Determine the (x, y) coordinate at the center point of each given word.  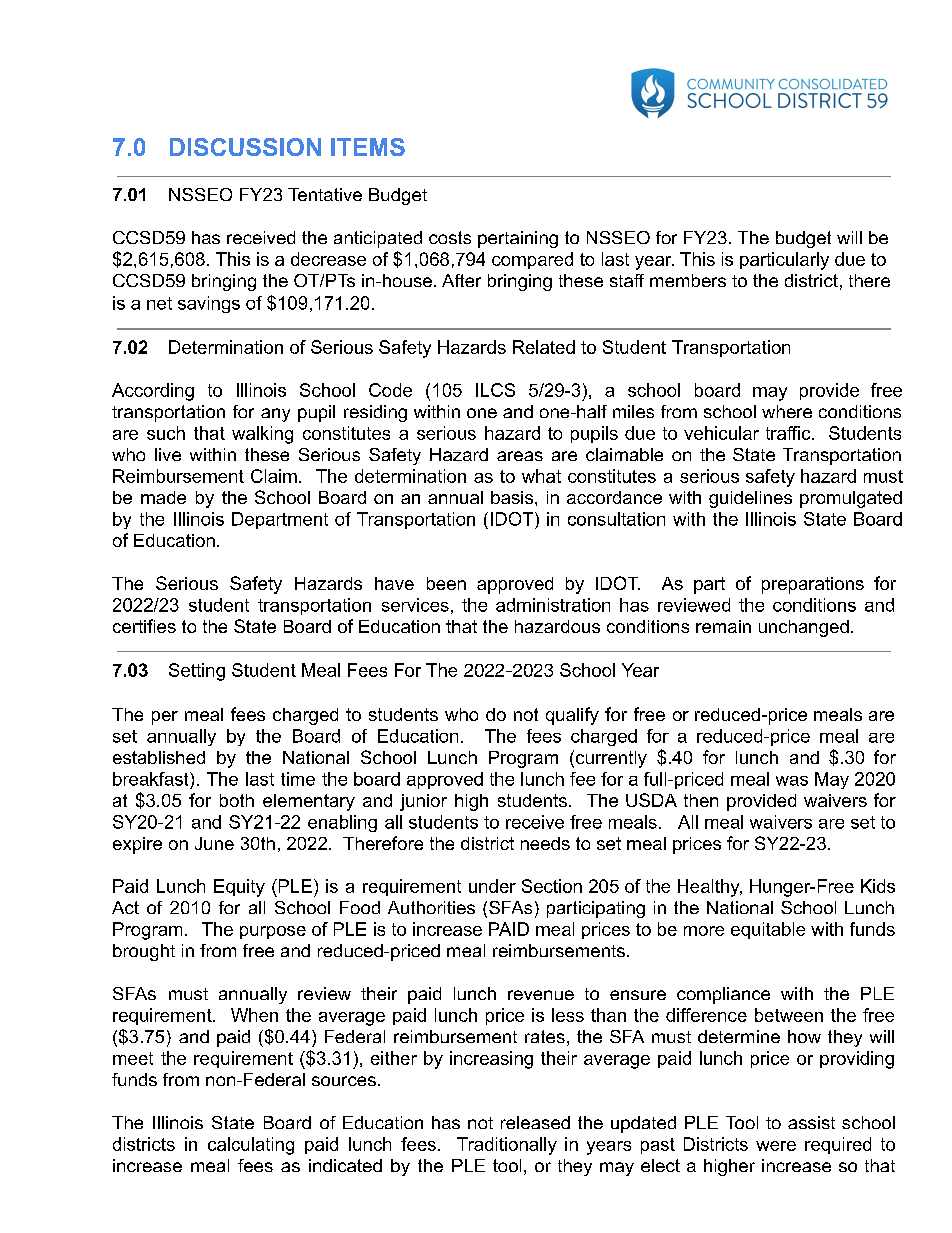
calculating (251, 1146)
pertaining (518, 239)
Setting (197, 672)
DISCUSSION (245, 147)
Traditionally (507, 1146)
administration (553, 605)
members (688, 280)
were (776, 1146)
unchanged (804, 628)
